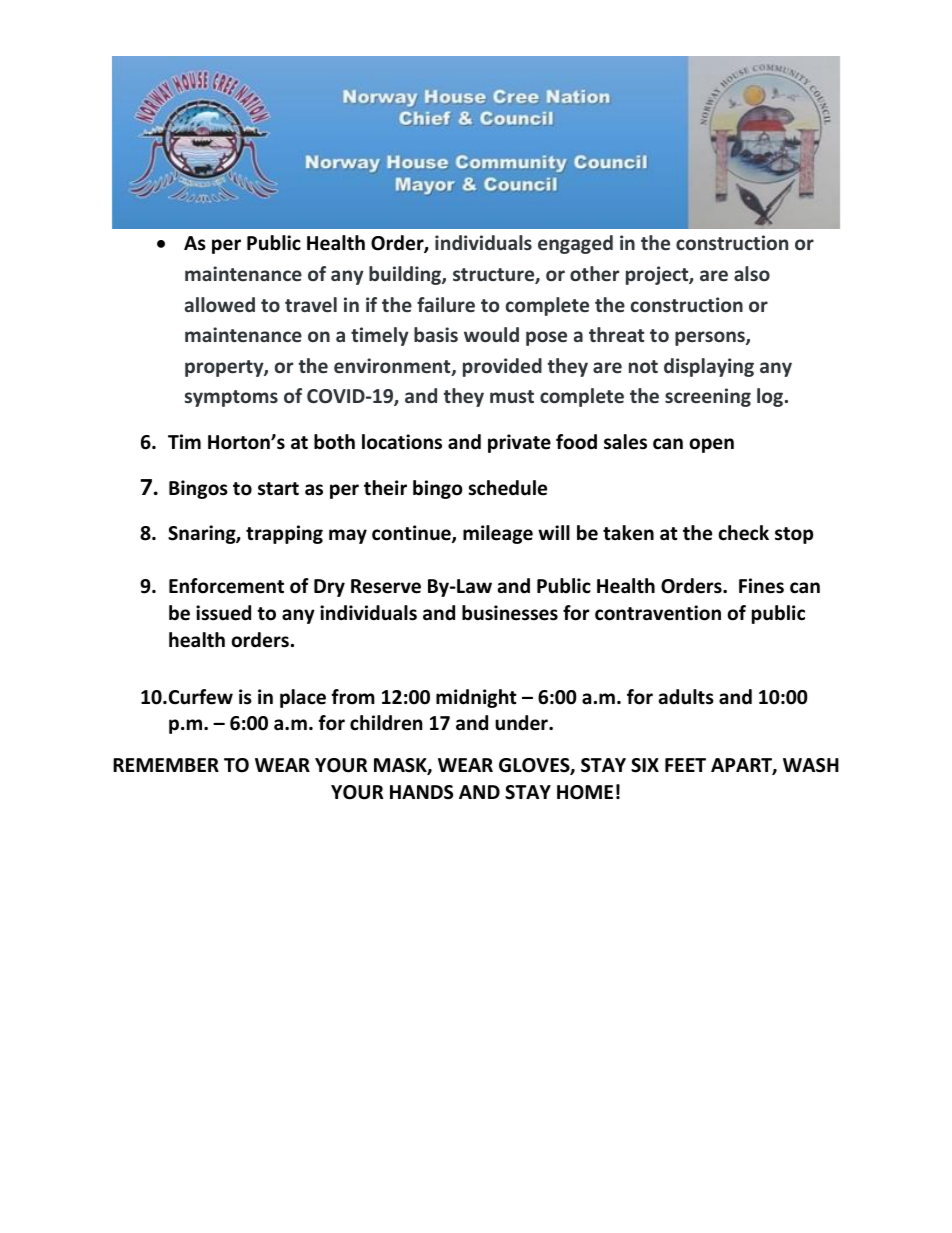 This document has height=1233, width=952. What do you see at coordinates (220, 304) in the document?
I see `allowed` at bounding box center [220, 304].
